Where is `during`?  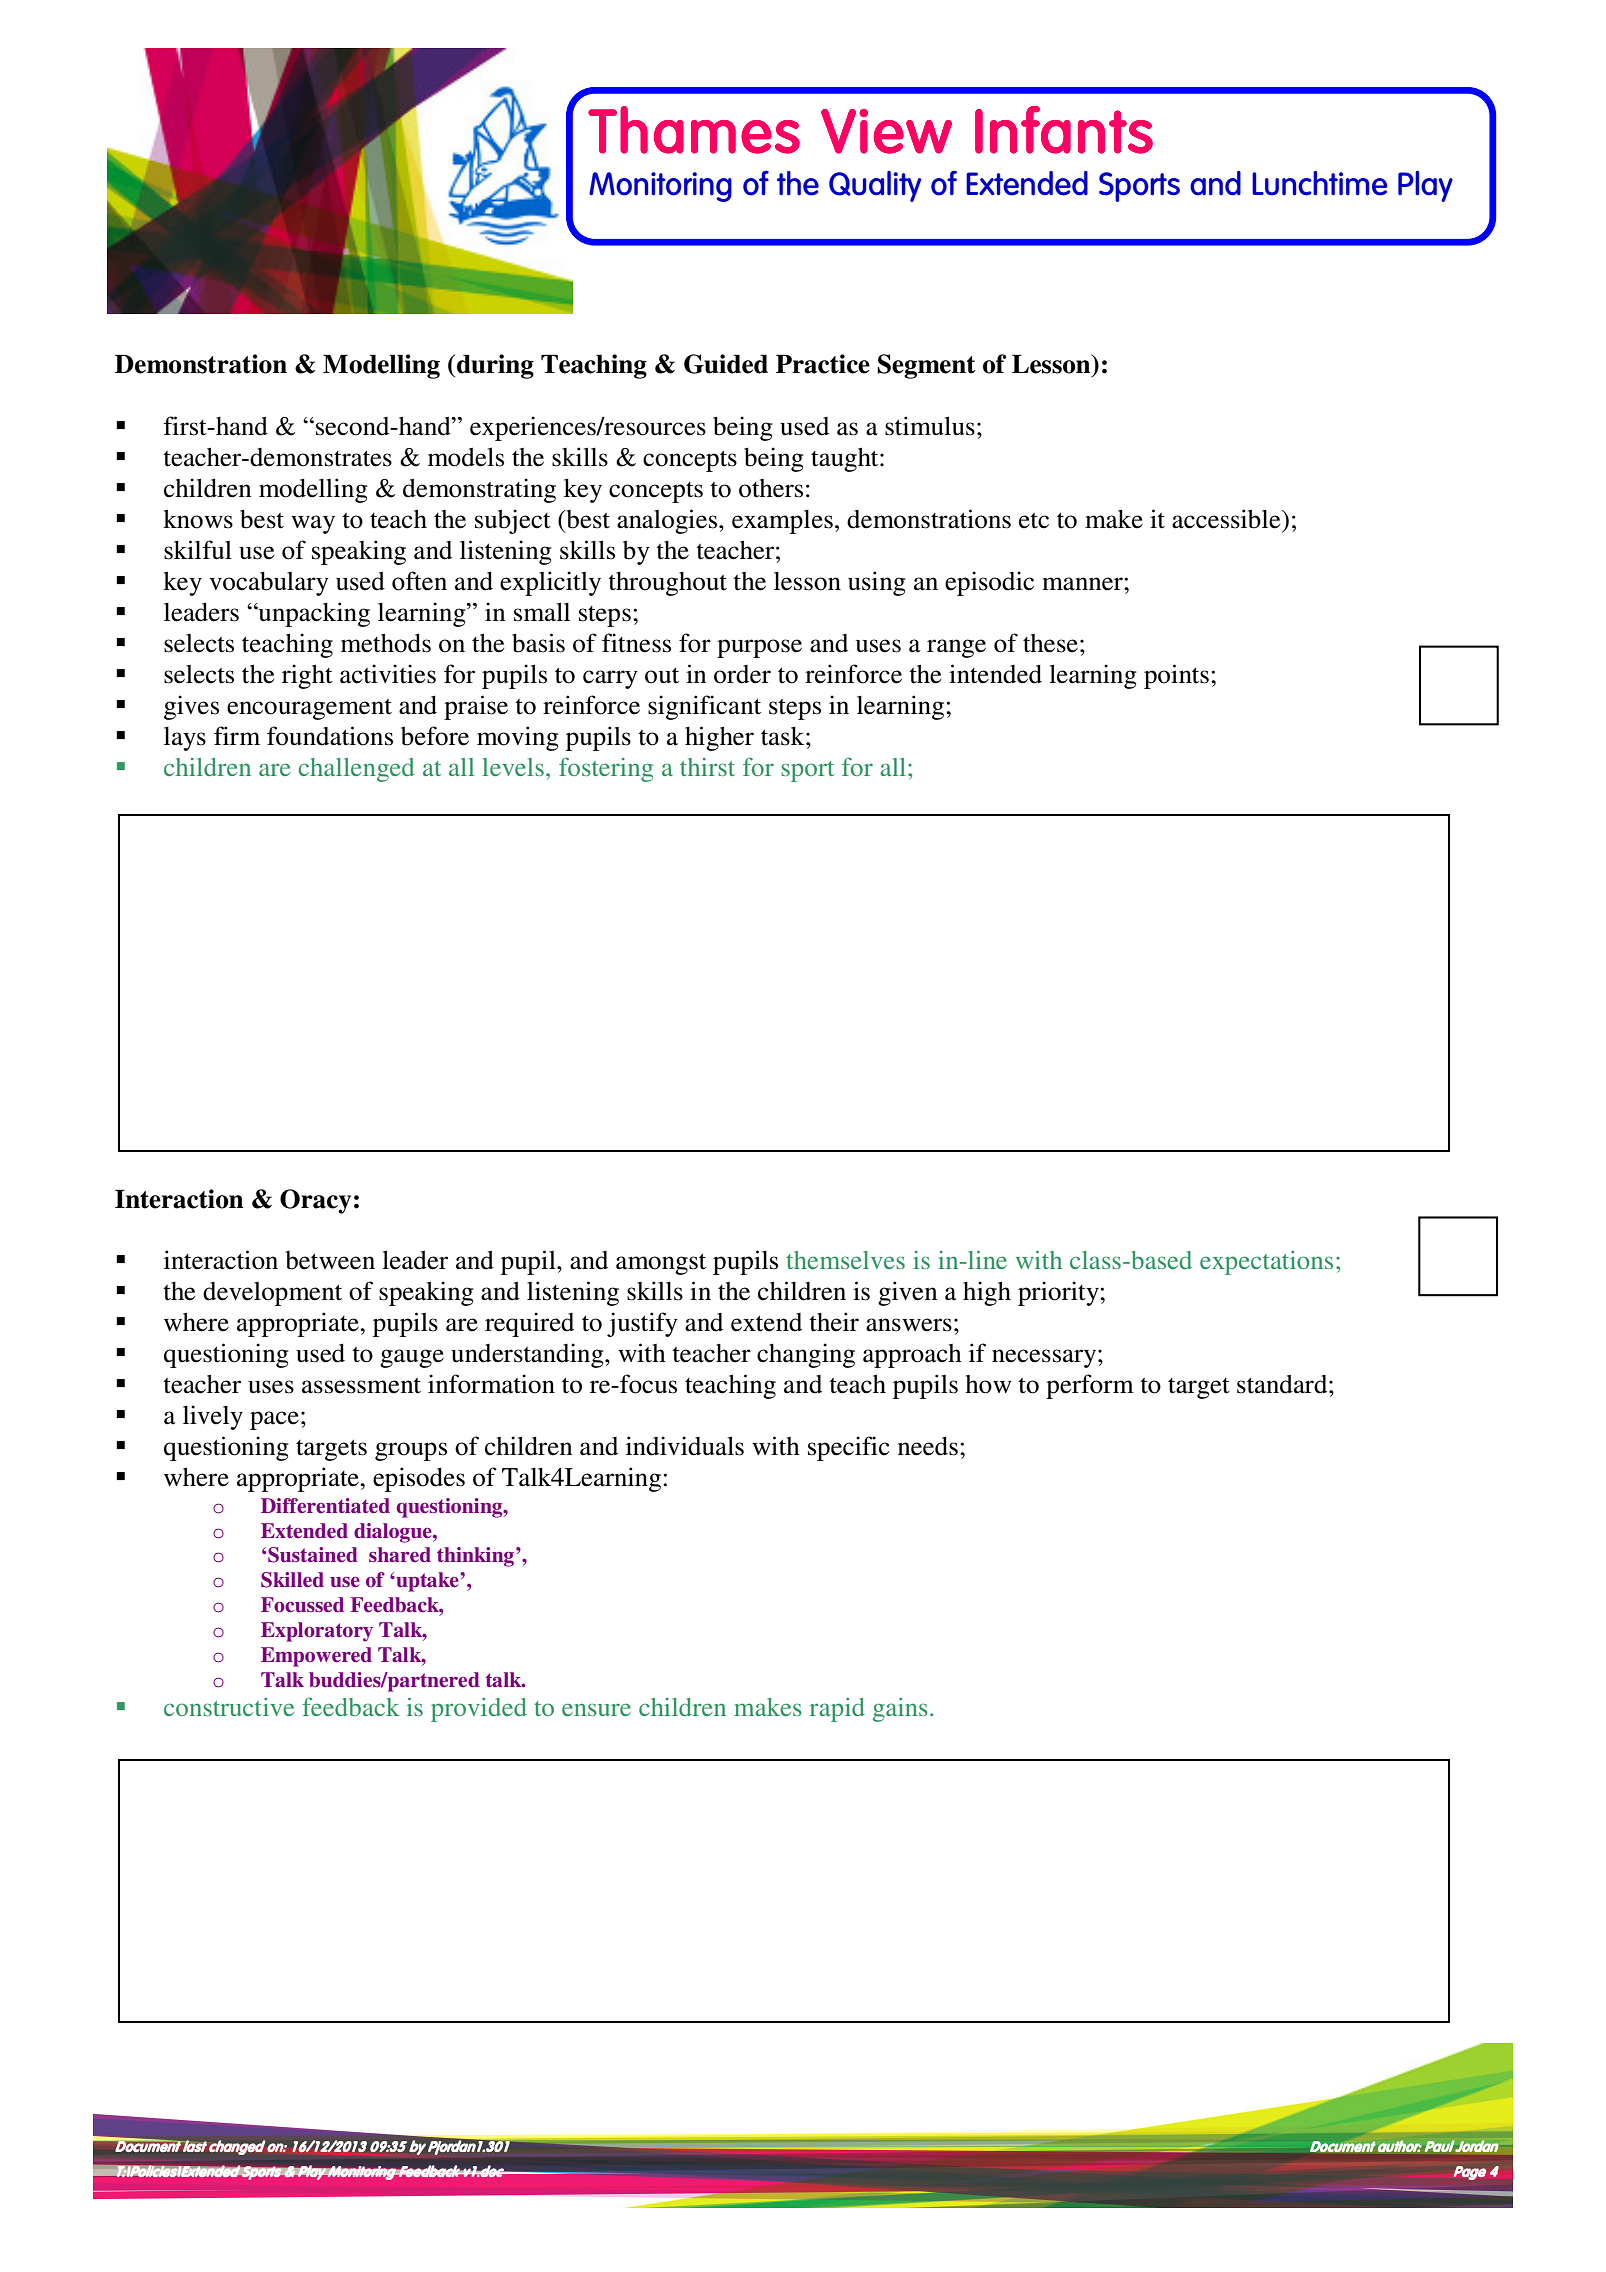 during is located at coordinates (495, 366).
